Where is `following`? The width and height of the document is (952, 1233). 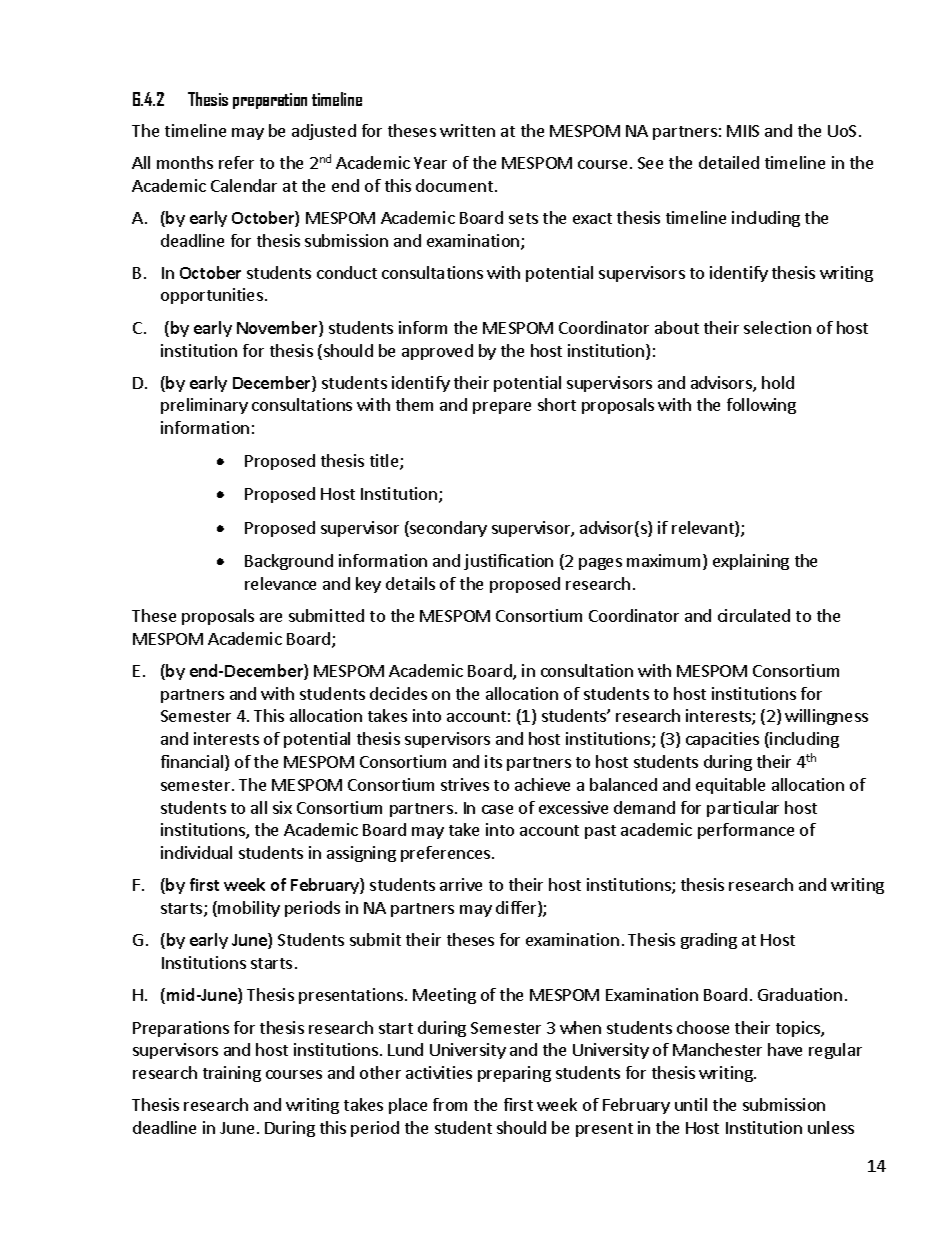 following is located at coordinates (761, 406).
